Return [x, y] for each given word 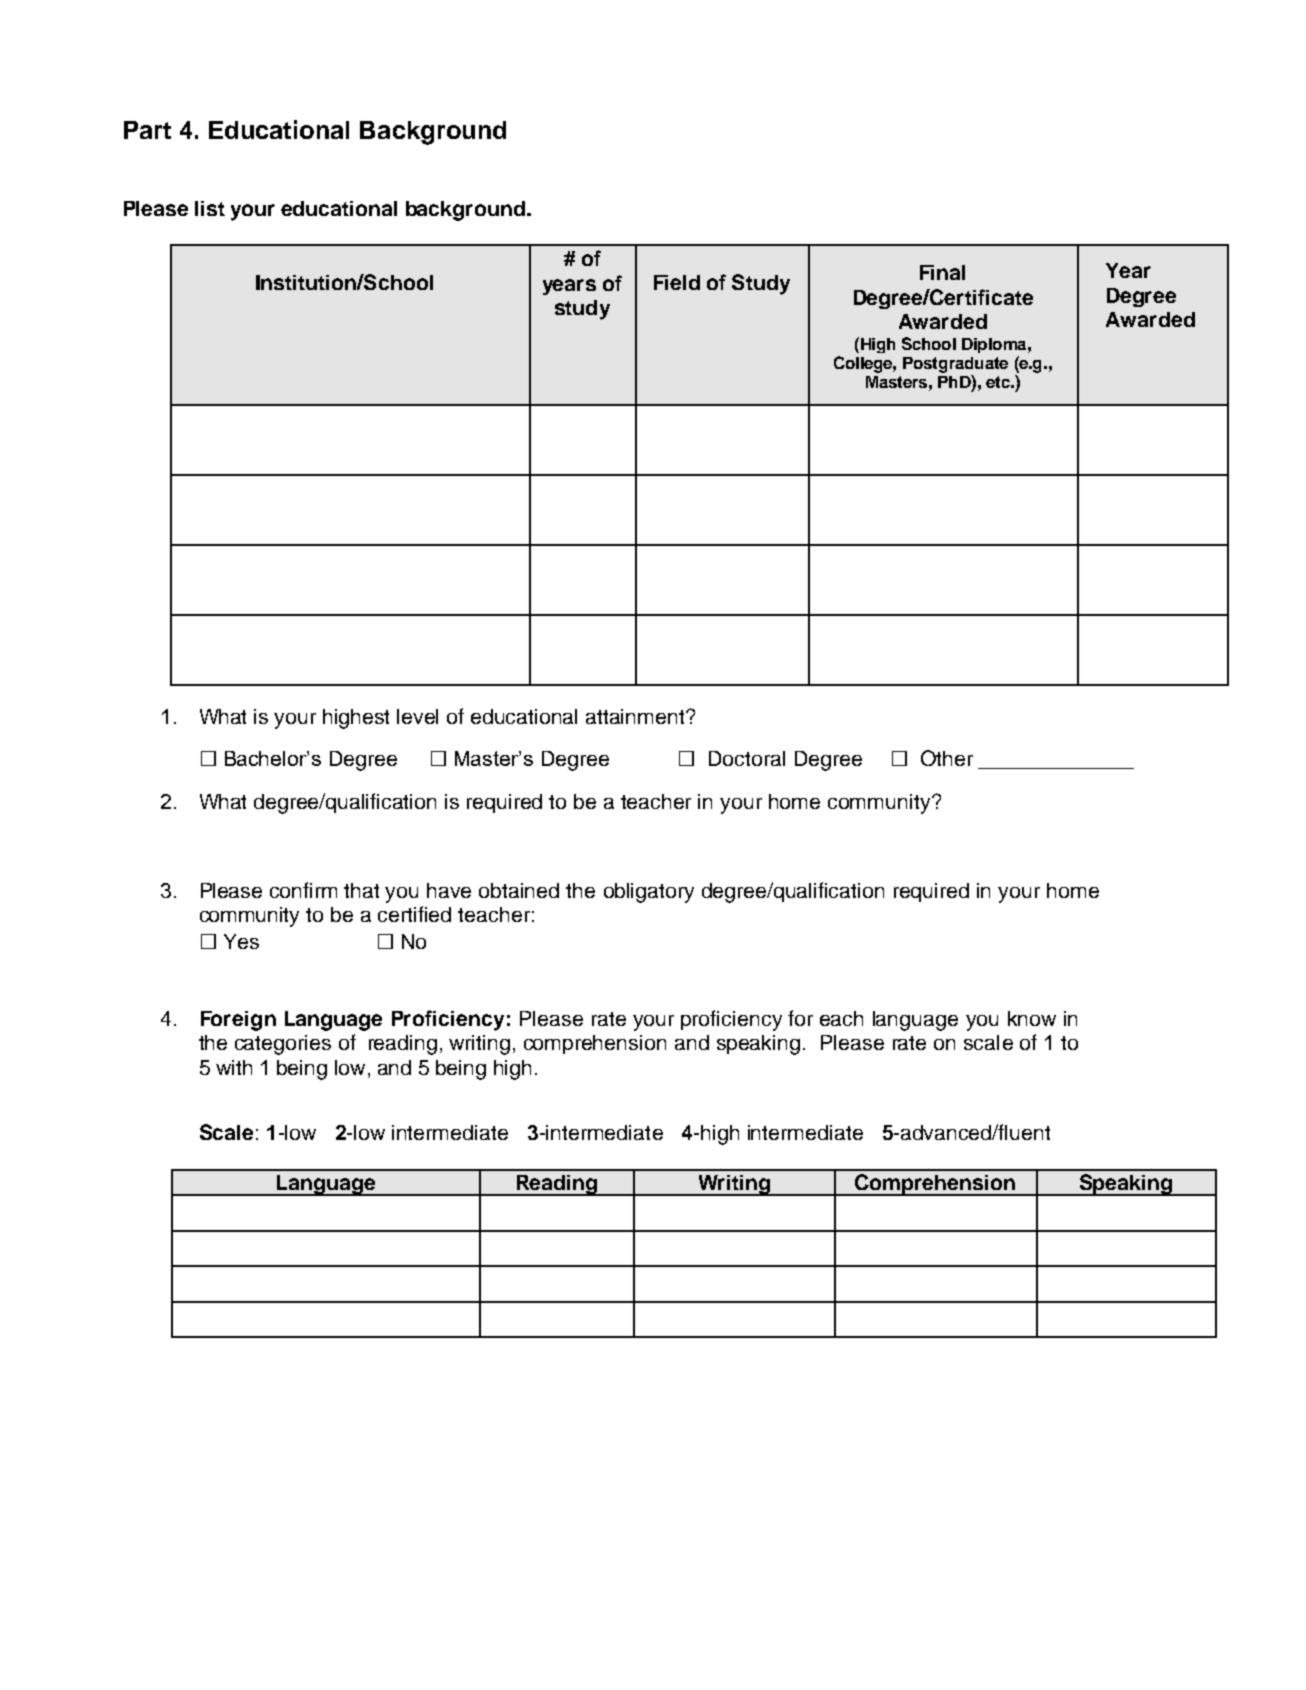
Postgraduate [955, 365]
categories [283, 1045]
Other [947, 758]
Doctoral [747, 758]
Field [677, 282]
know [1032, 1018]
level [417, 716]
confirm [303, 890]
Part [147, 130]
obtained [519, 890]
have [449, 890]
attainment [637, 716]
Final [942, 272]
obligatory [649, 893]
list [210, 208]
